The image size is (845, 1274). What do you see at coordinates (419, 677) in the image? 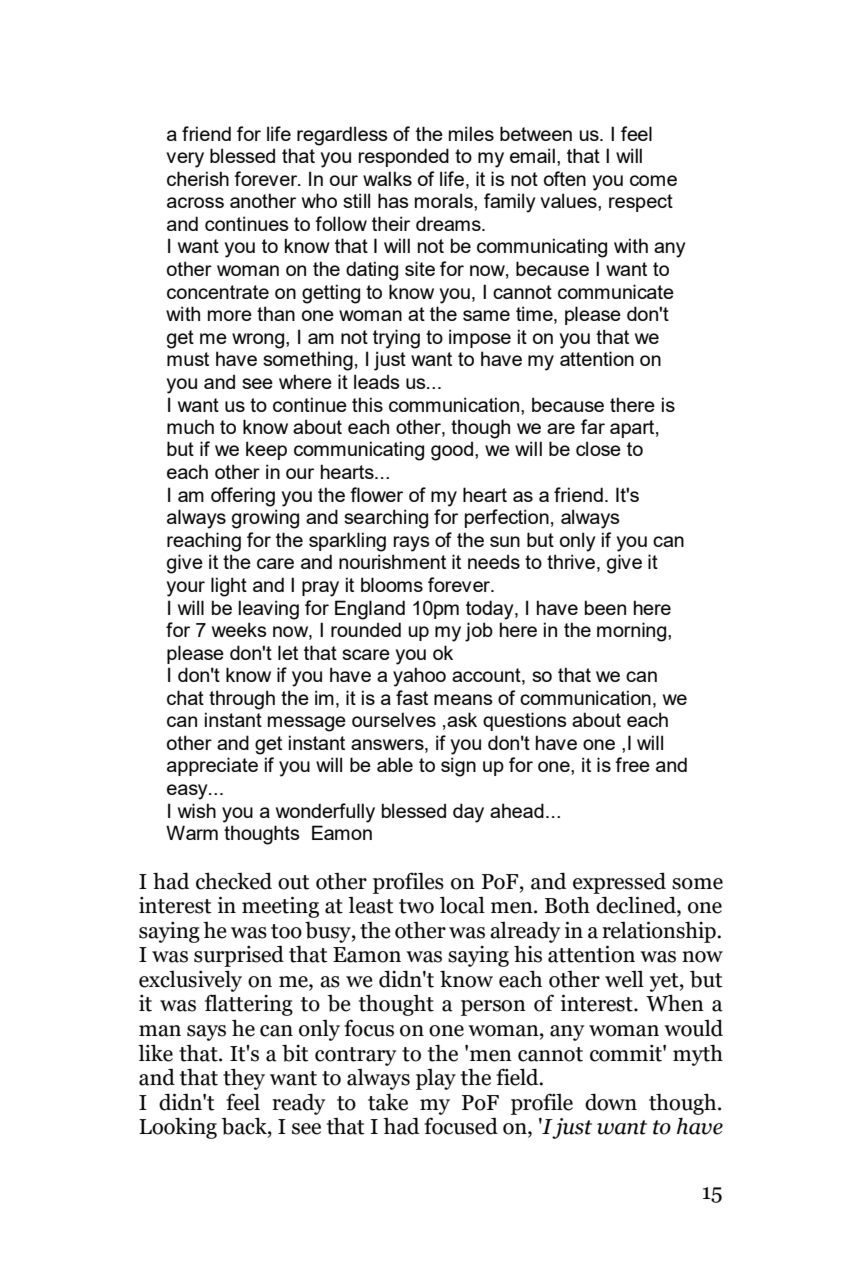
I see `yahoo` at bounding box center [419, 677].
